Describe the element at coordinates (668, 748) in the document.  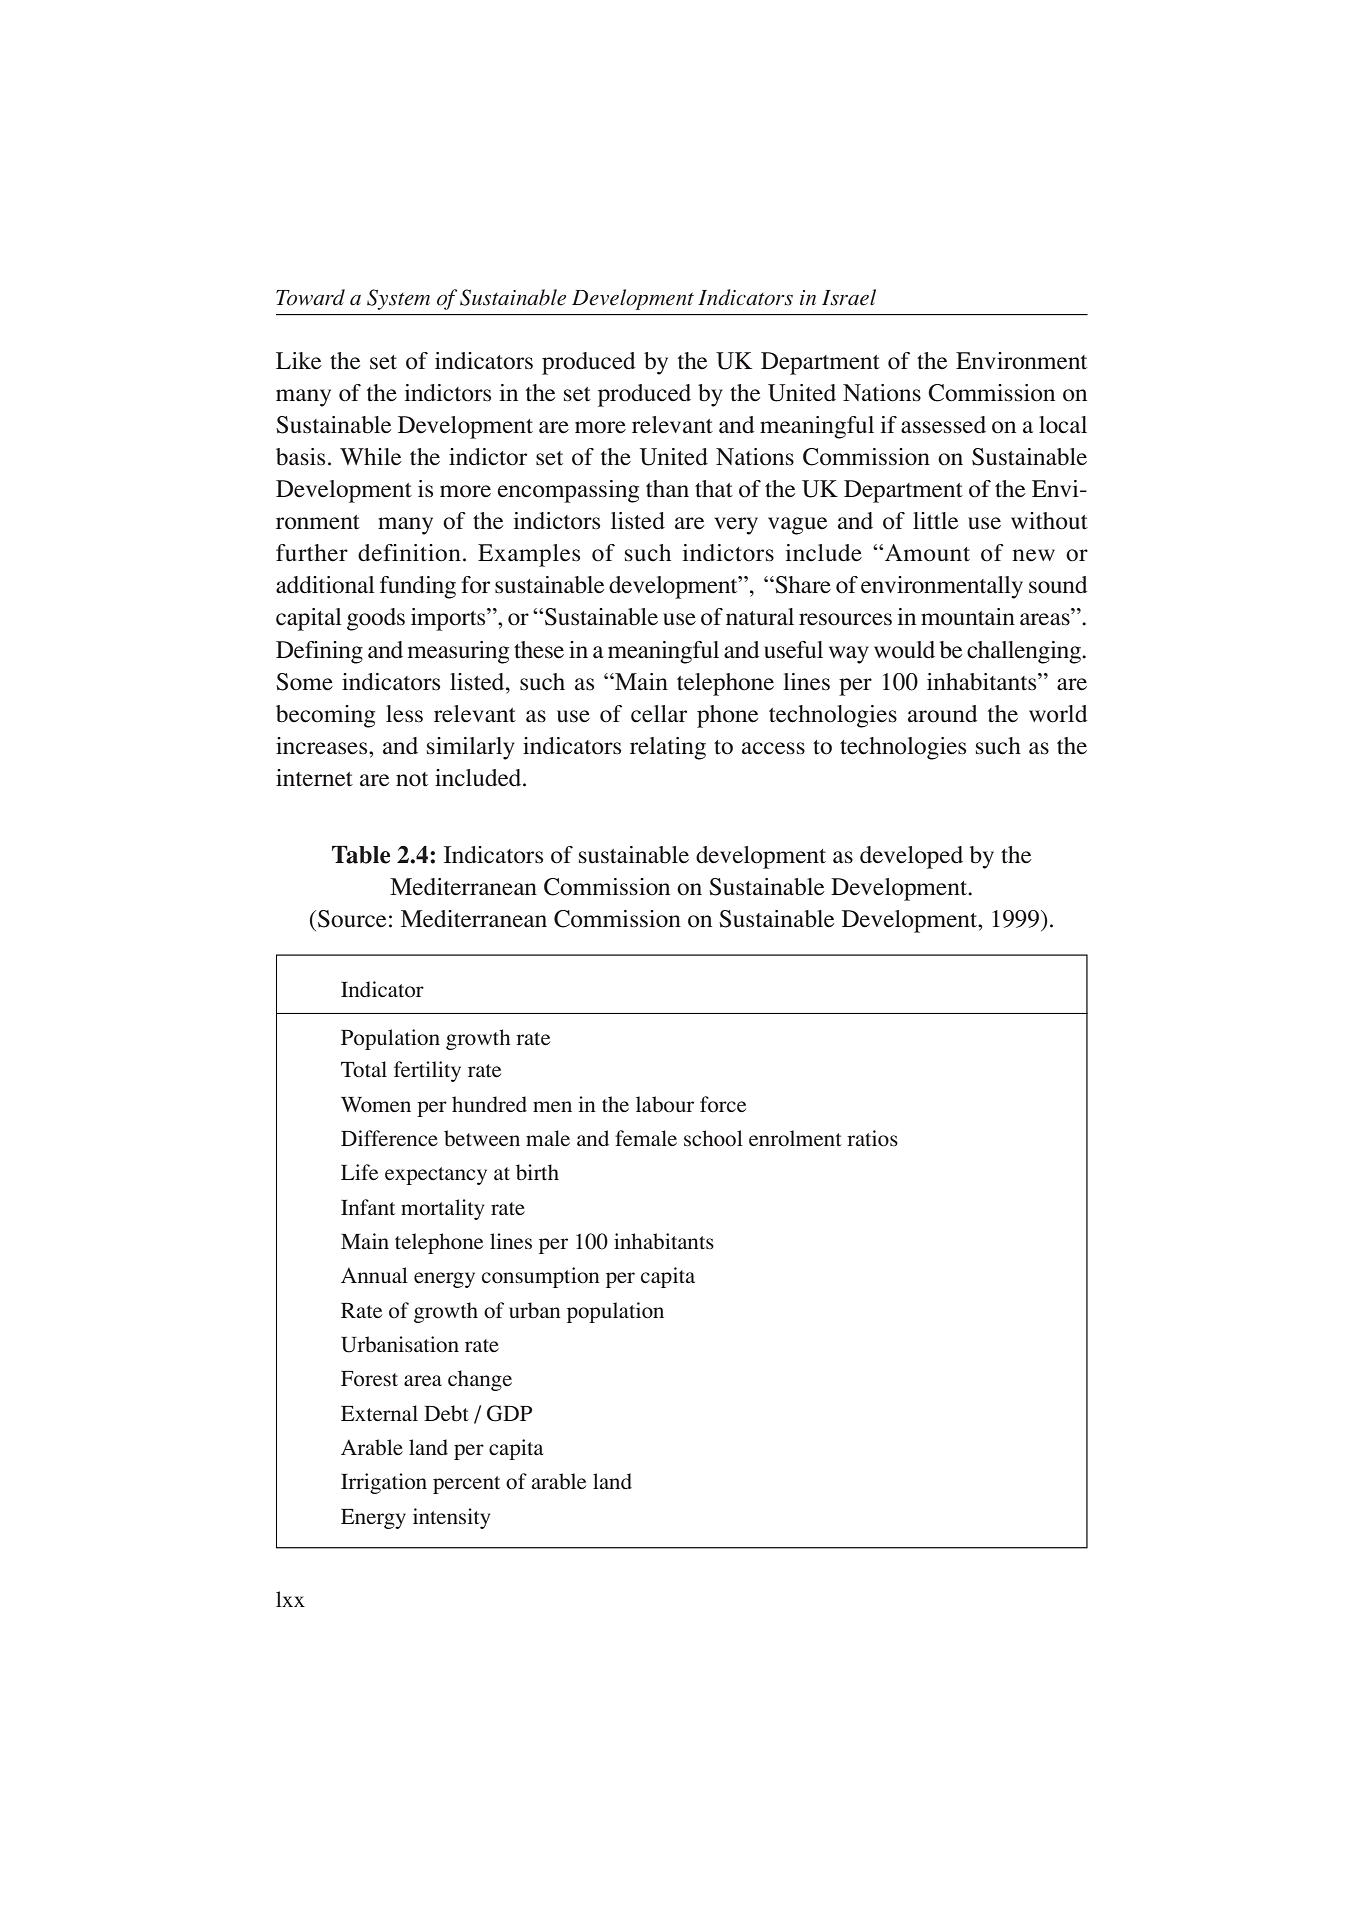
I see `relating` at that location.
